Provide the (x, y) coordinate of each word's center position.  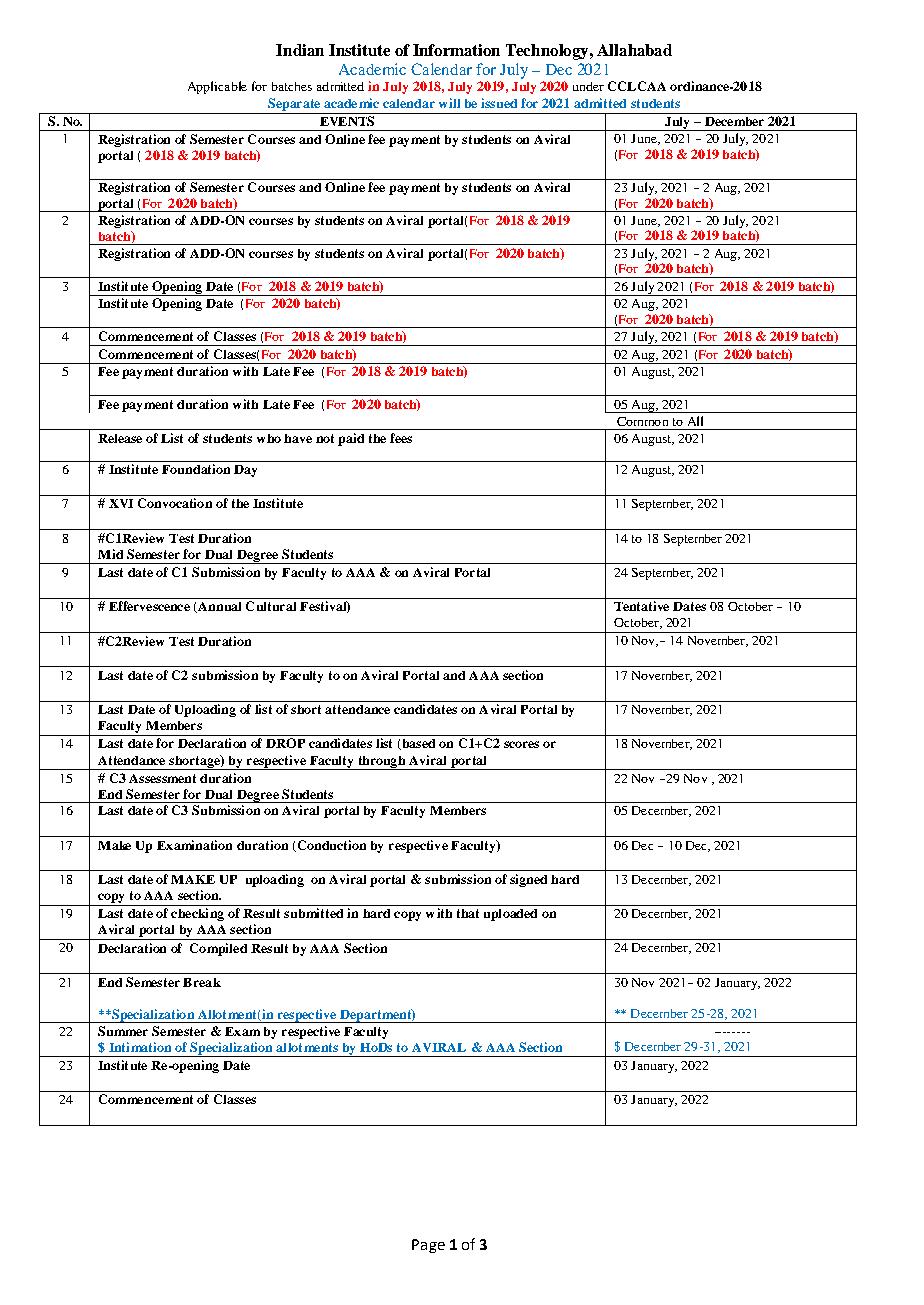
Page (428, 1246)
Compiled (218, 949)
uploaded (510, 915)
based (417, 744)
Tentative (641, 606)
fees (401, 438)
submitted (313, 913)
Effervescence (149, 606)
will (449, 103)
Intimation (140, 1047)
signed (528, 880)
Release (120, 438)
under (588, 86)
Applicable (217, 87)
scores (521, 744)
